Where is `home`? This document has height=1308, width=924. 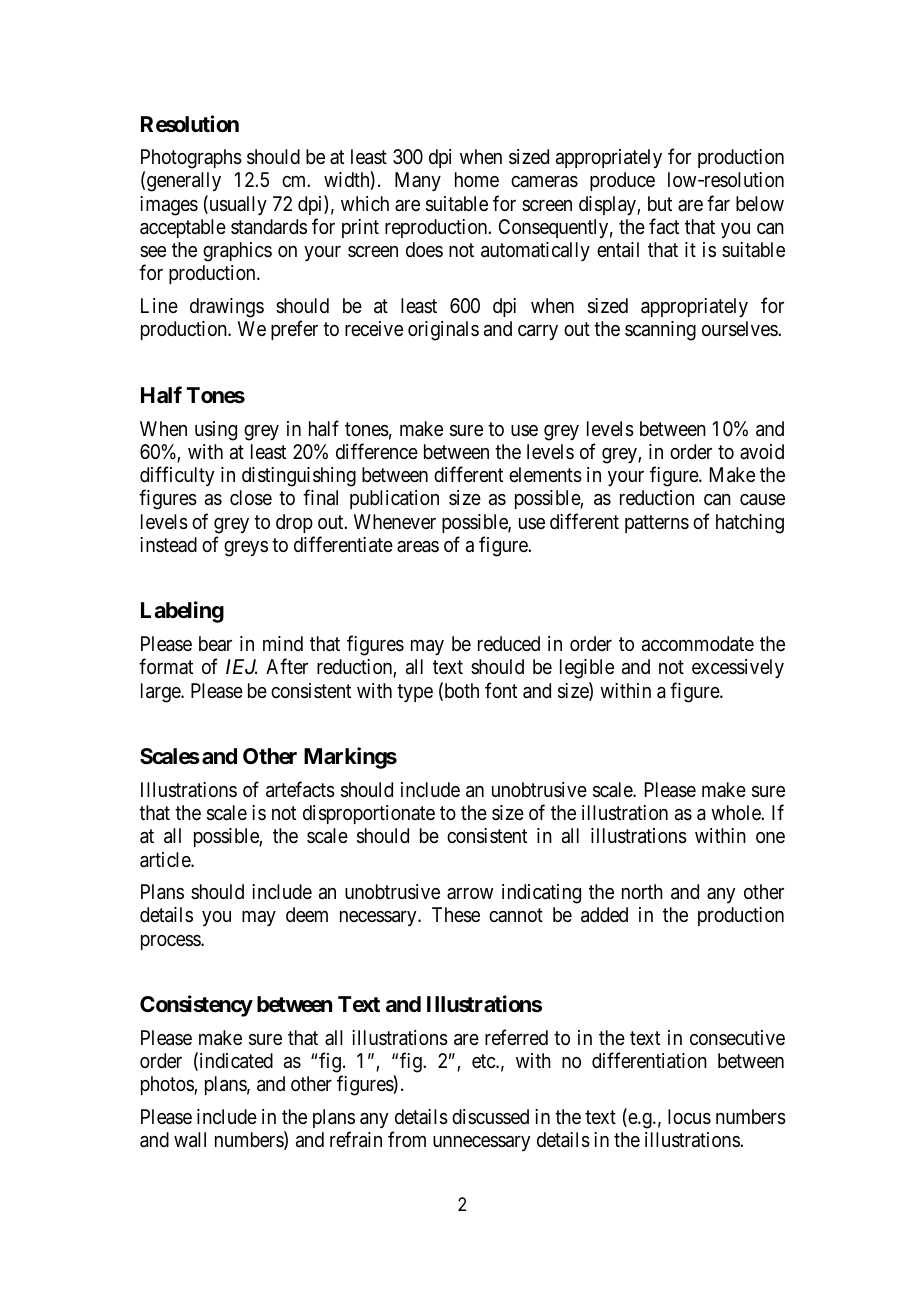 home is located at coordinates (477, 179).
